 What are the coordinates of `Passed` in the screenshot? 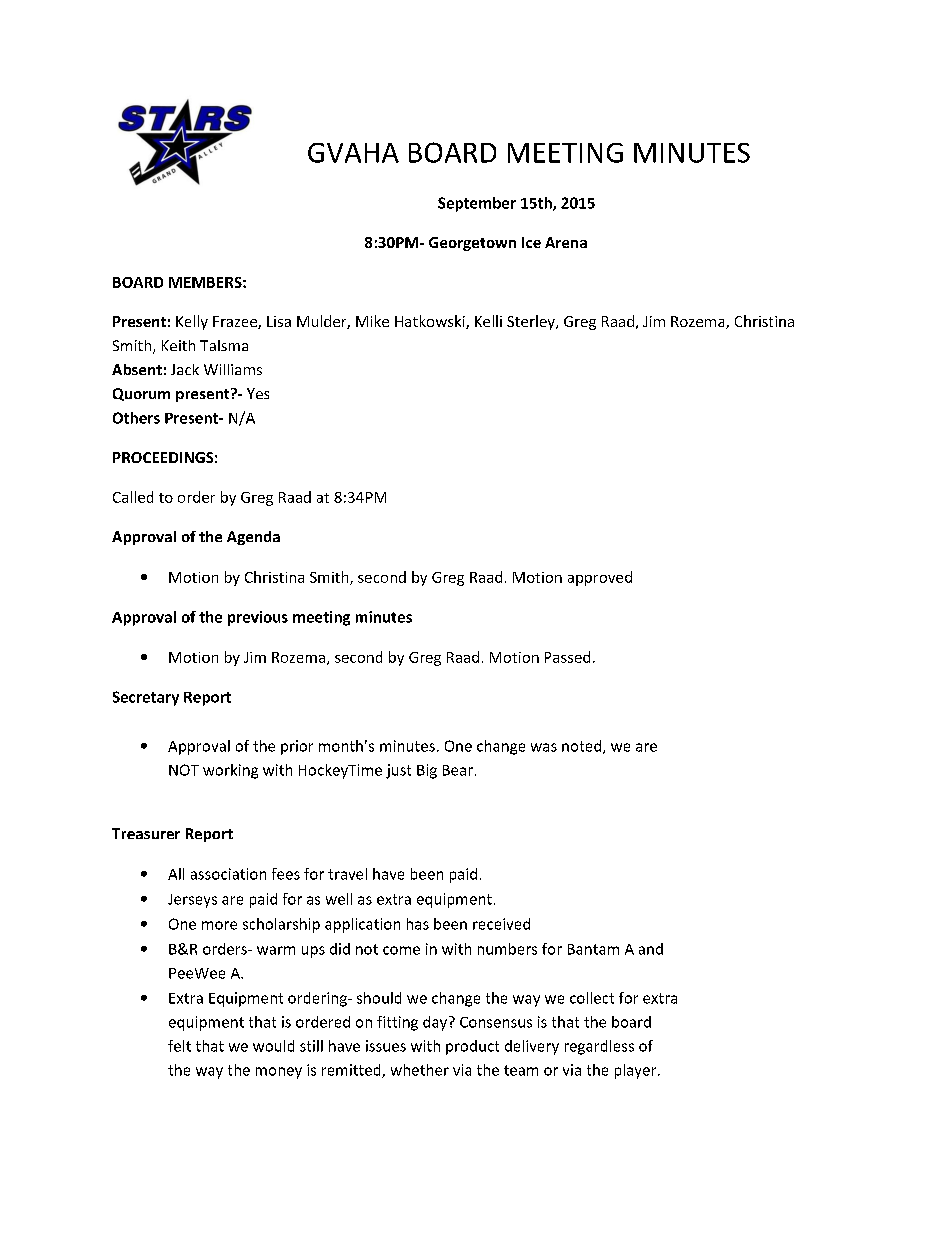 It's located at (567, 657).
